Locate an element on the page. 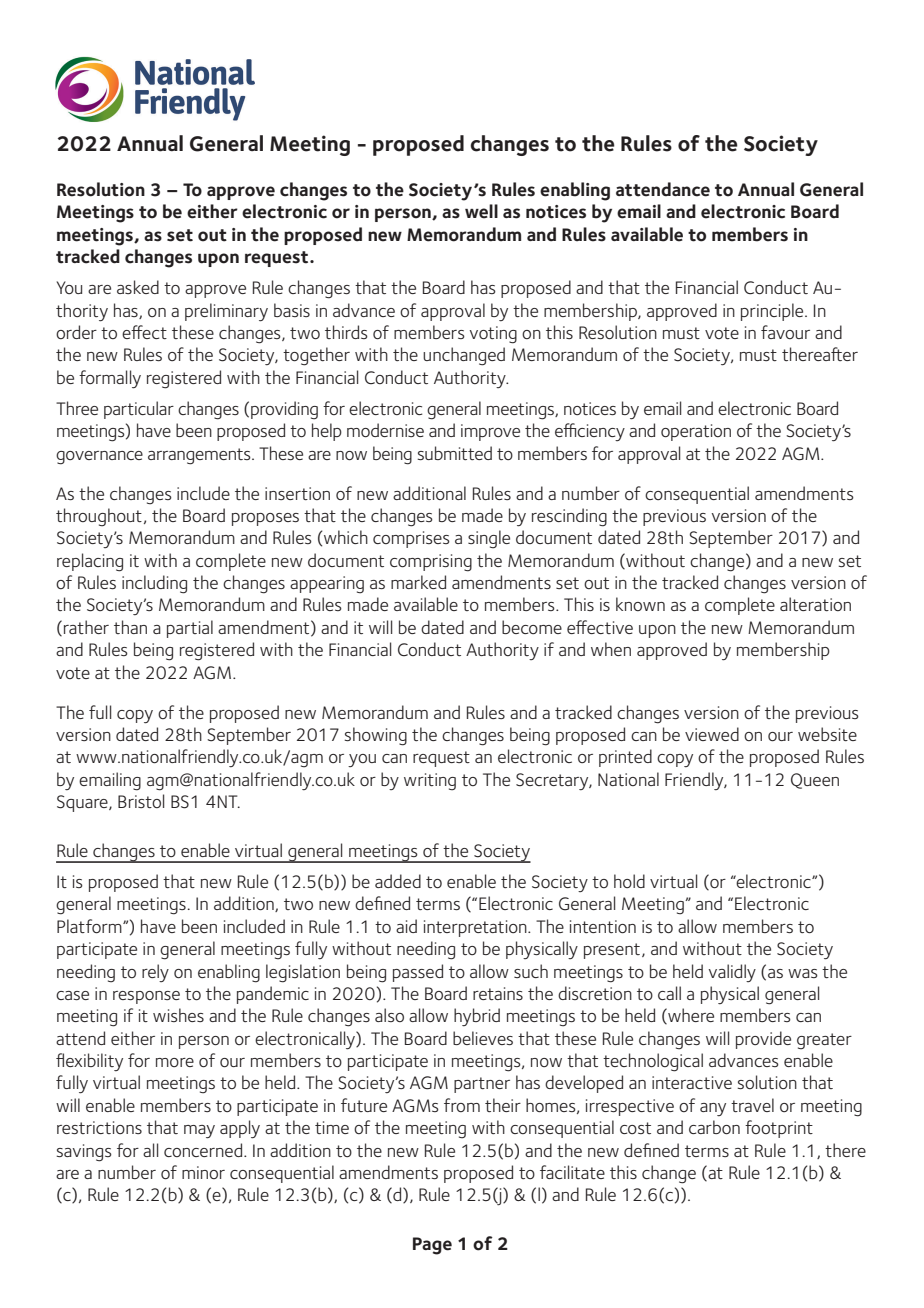 The image size is (924, 1308). wishes is located at coordinates (178, 1015).
